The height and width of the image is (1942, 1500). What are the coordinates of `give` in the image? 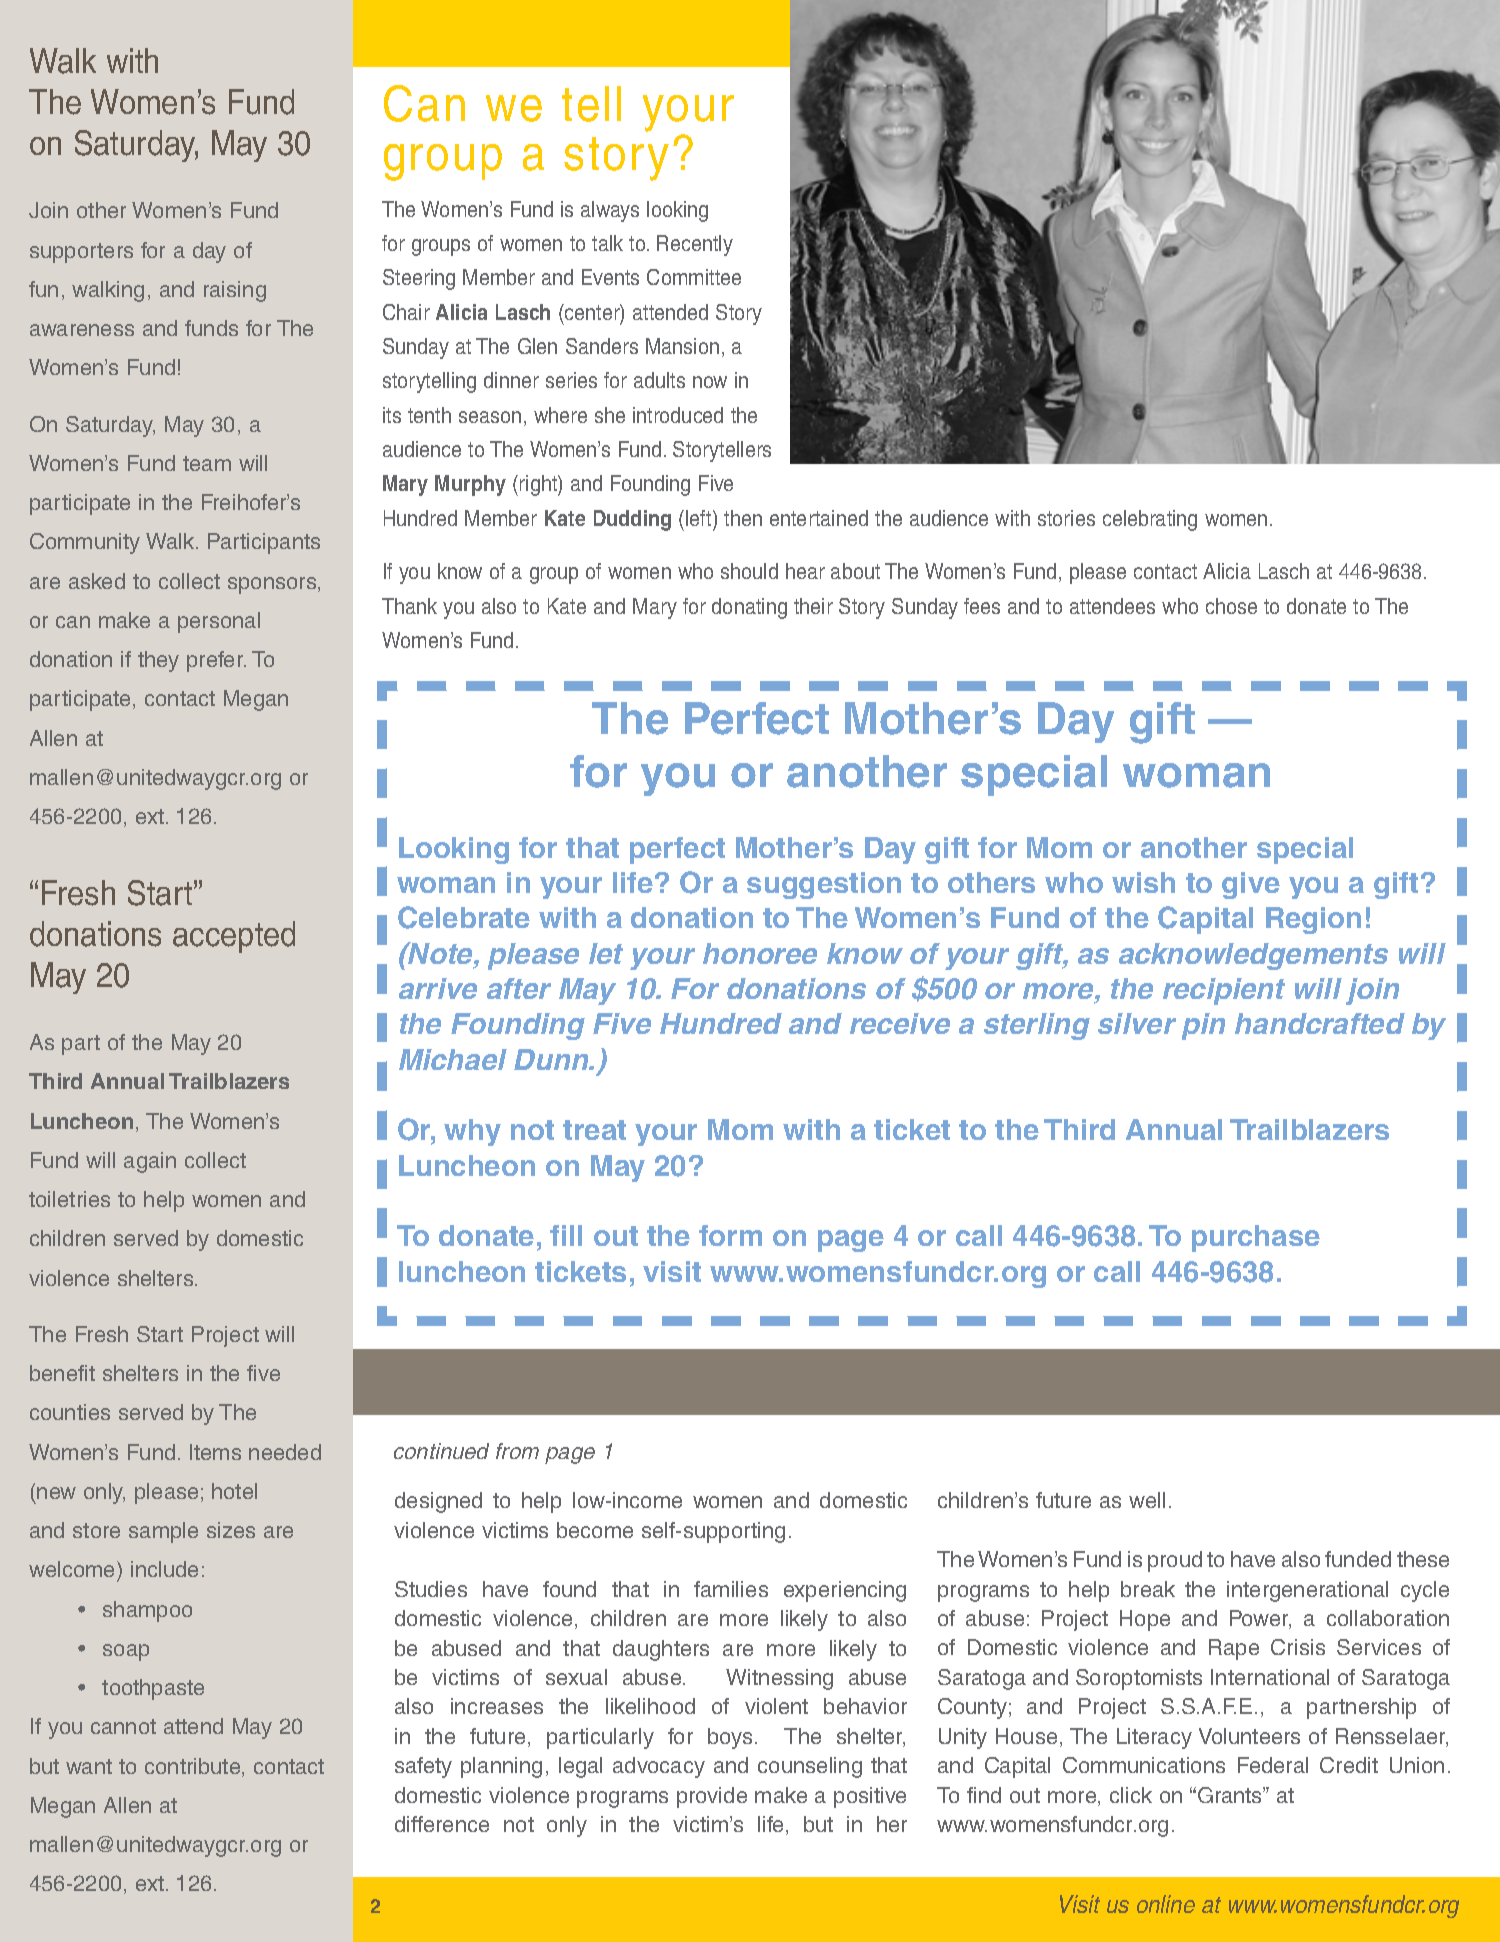 It's located at (1251, 885).
